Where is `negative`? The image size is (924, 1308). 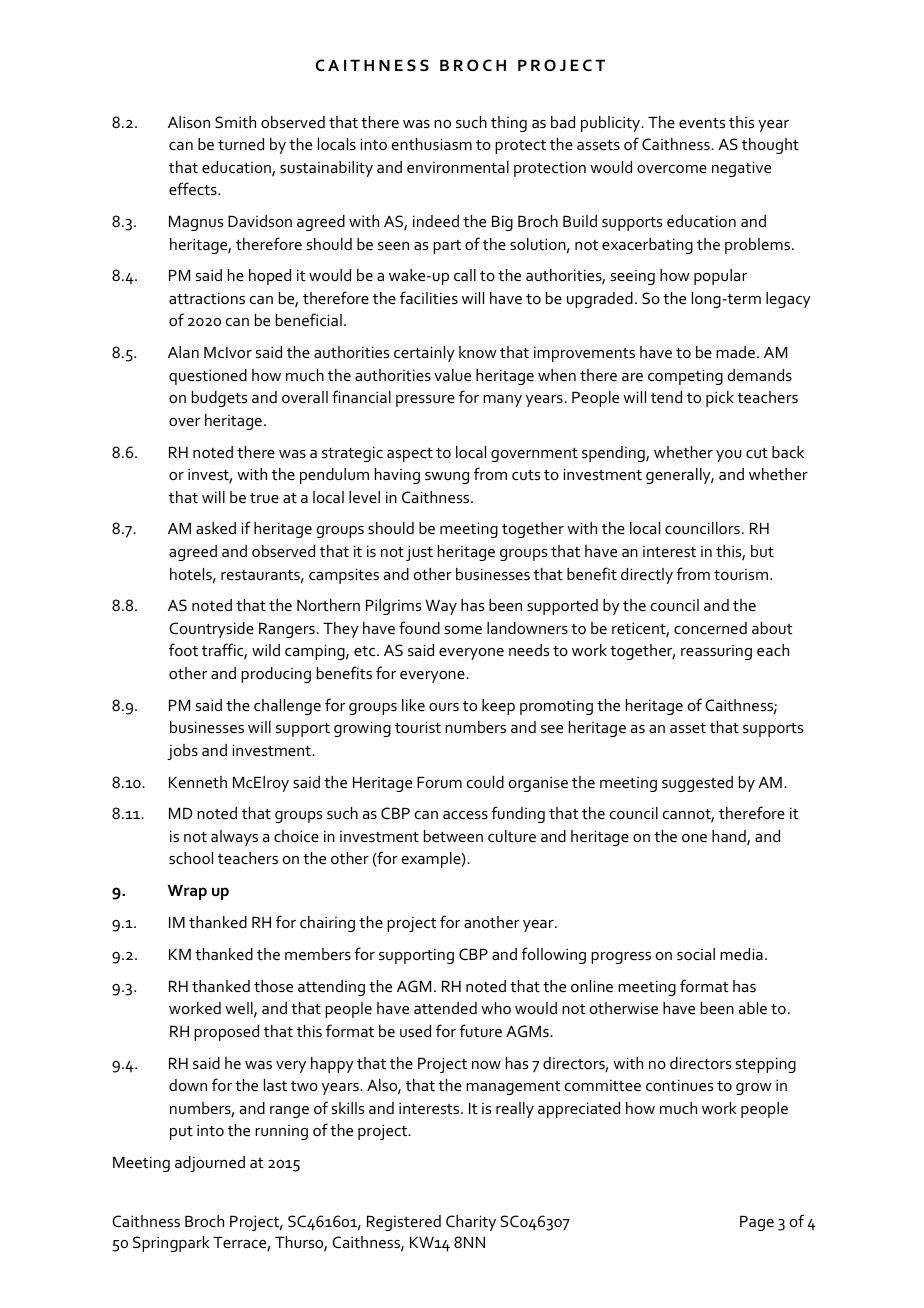 negative is located at coordinates (741, 169).
